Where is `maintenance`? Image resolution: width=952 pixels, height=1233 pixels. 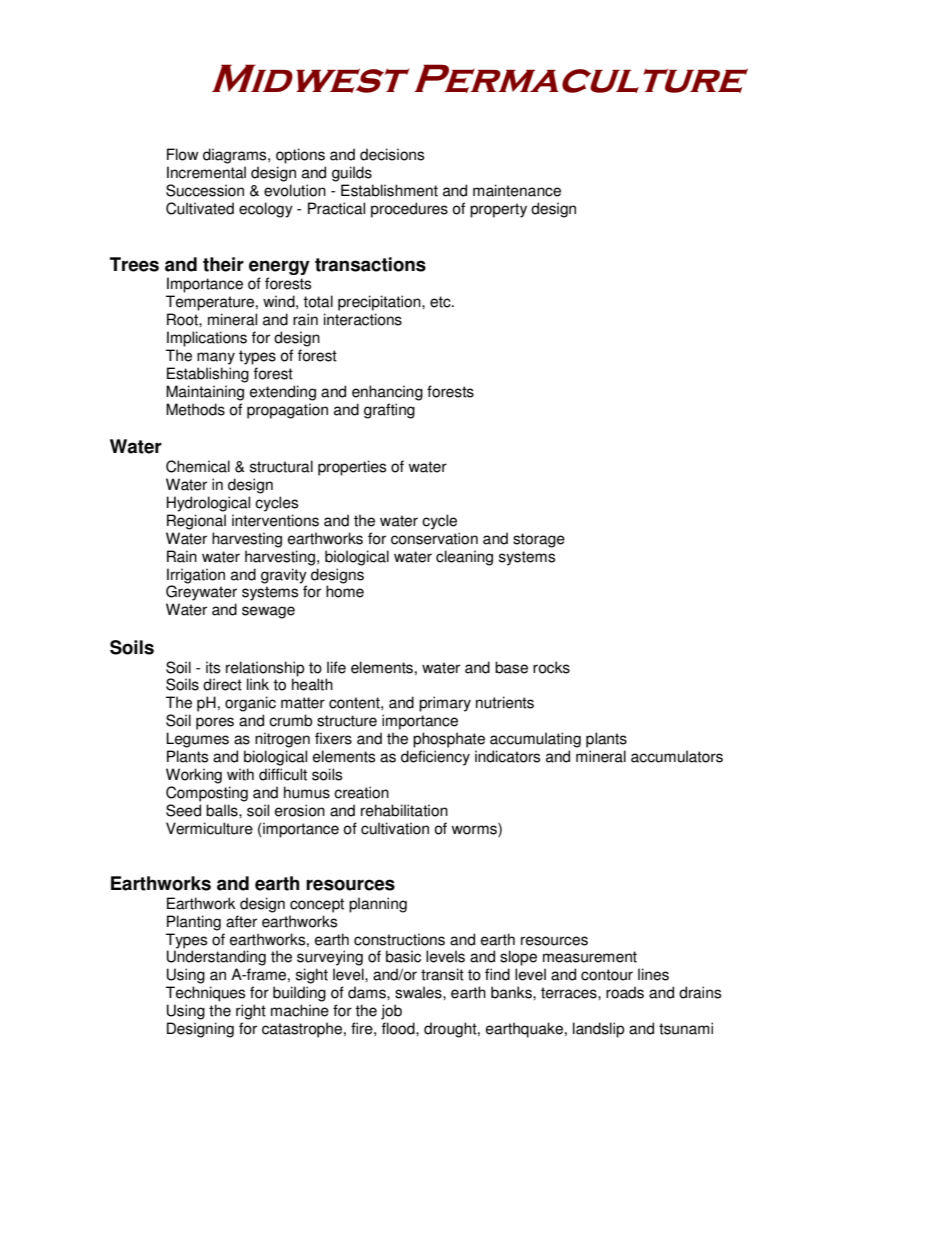 maintenance is located at coordinates (517, 190).
